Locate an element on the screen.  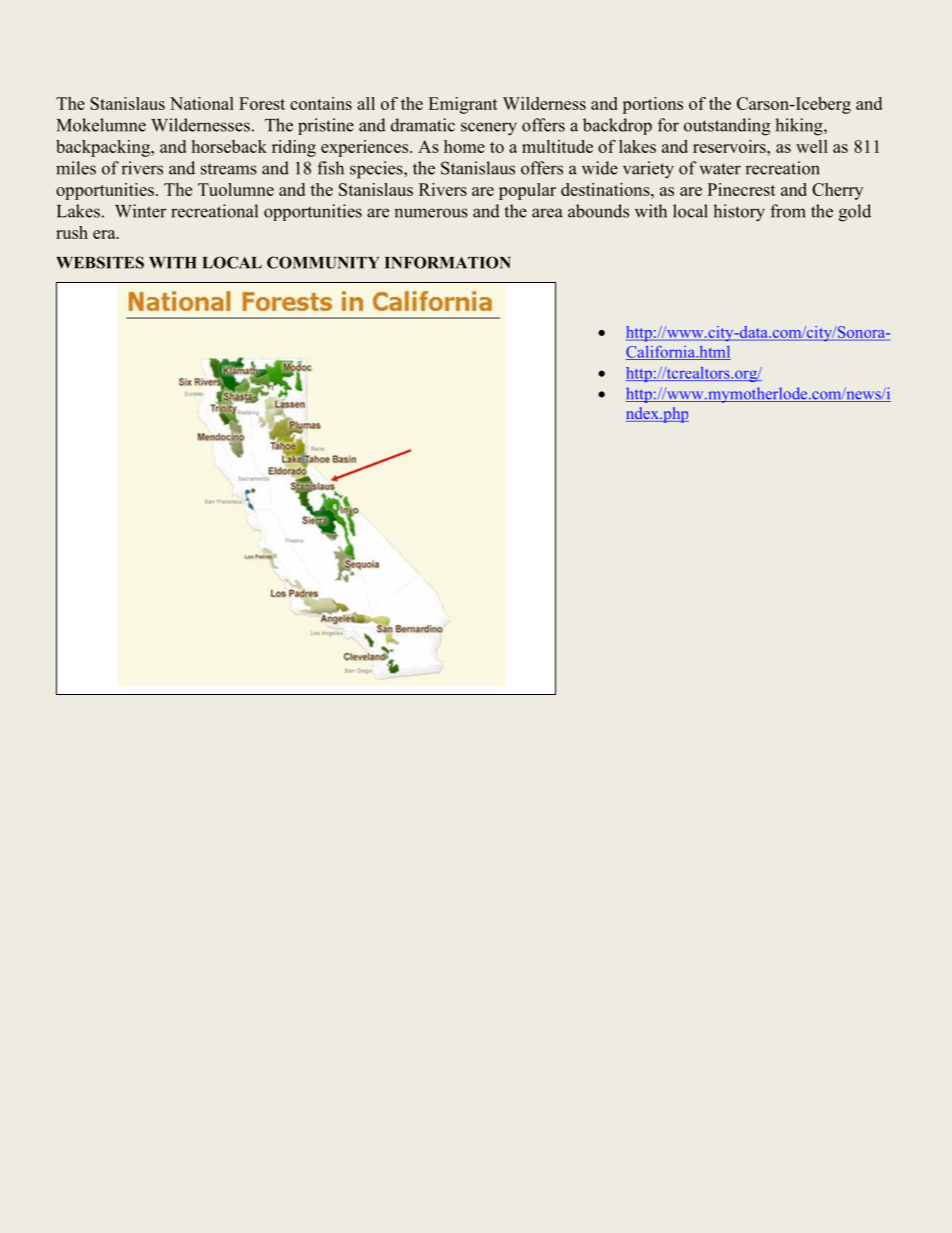
Emigrant is located at coordinates (463, 105).
